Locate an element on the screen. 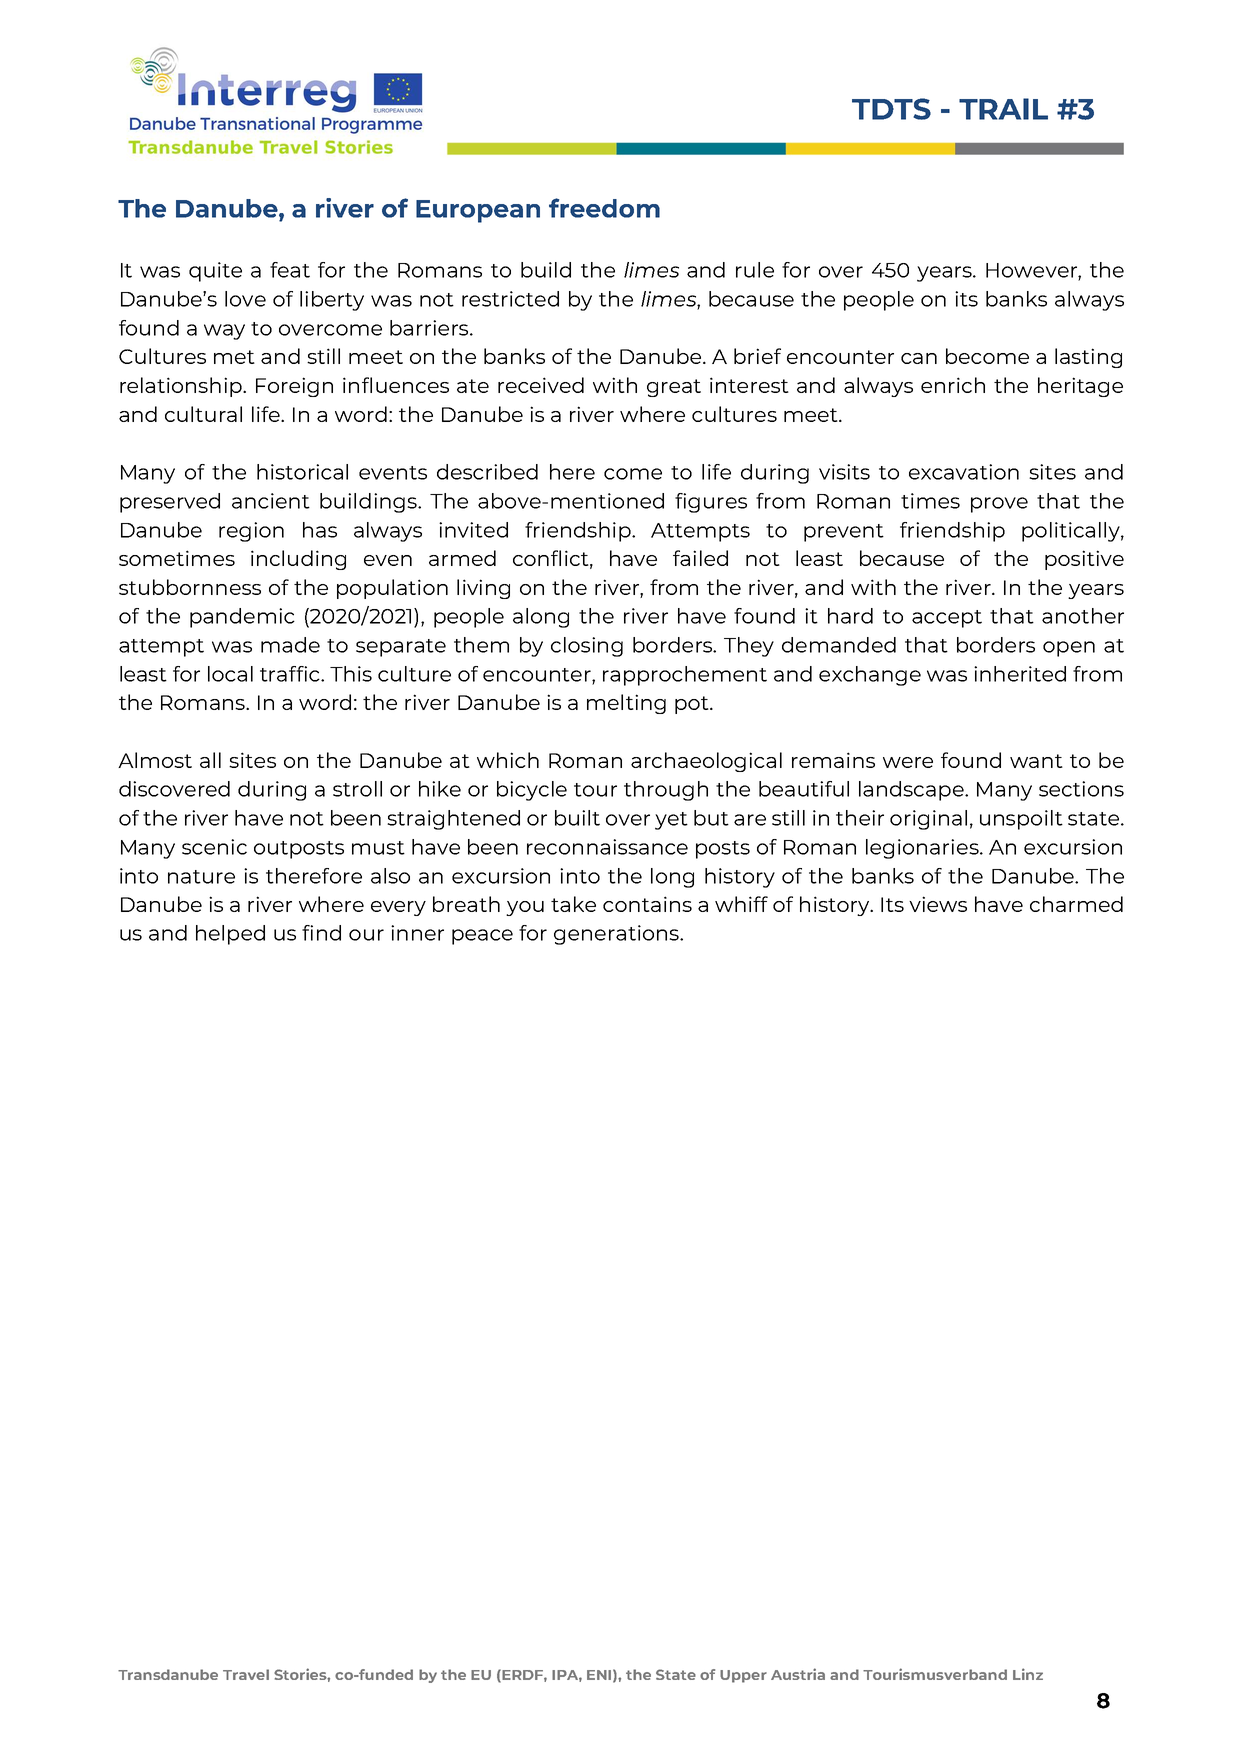 The image size is (1244, 1760). whiff is located at coordinates (741, 904).
